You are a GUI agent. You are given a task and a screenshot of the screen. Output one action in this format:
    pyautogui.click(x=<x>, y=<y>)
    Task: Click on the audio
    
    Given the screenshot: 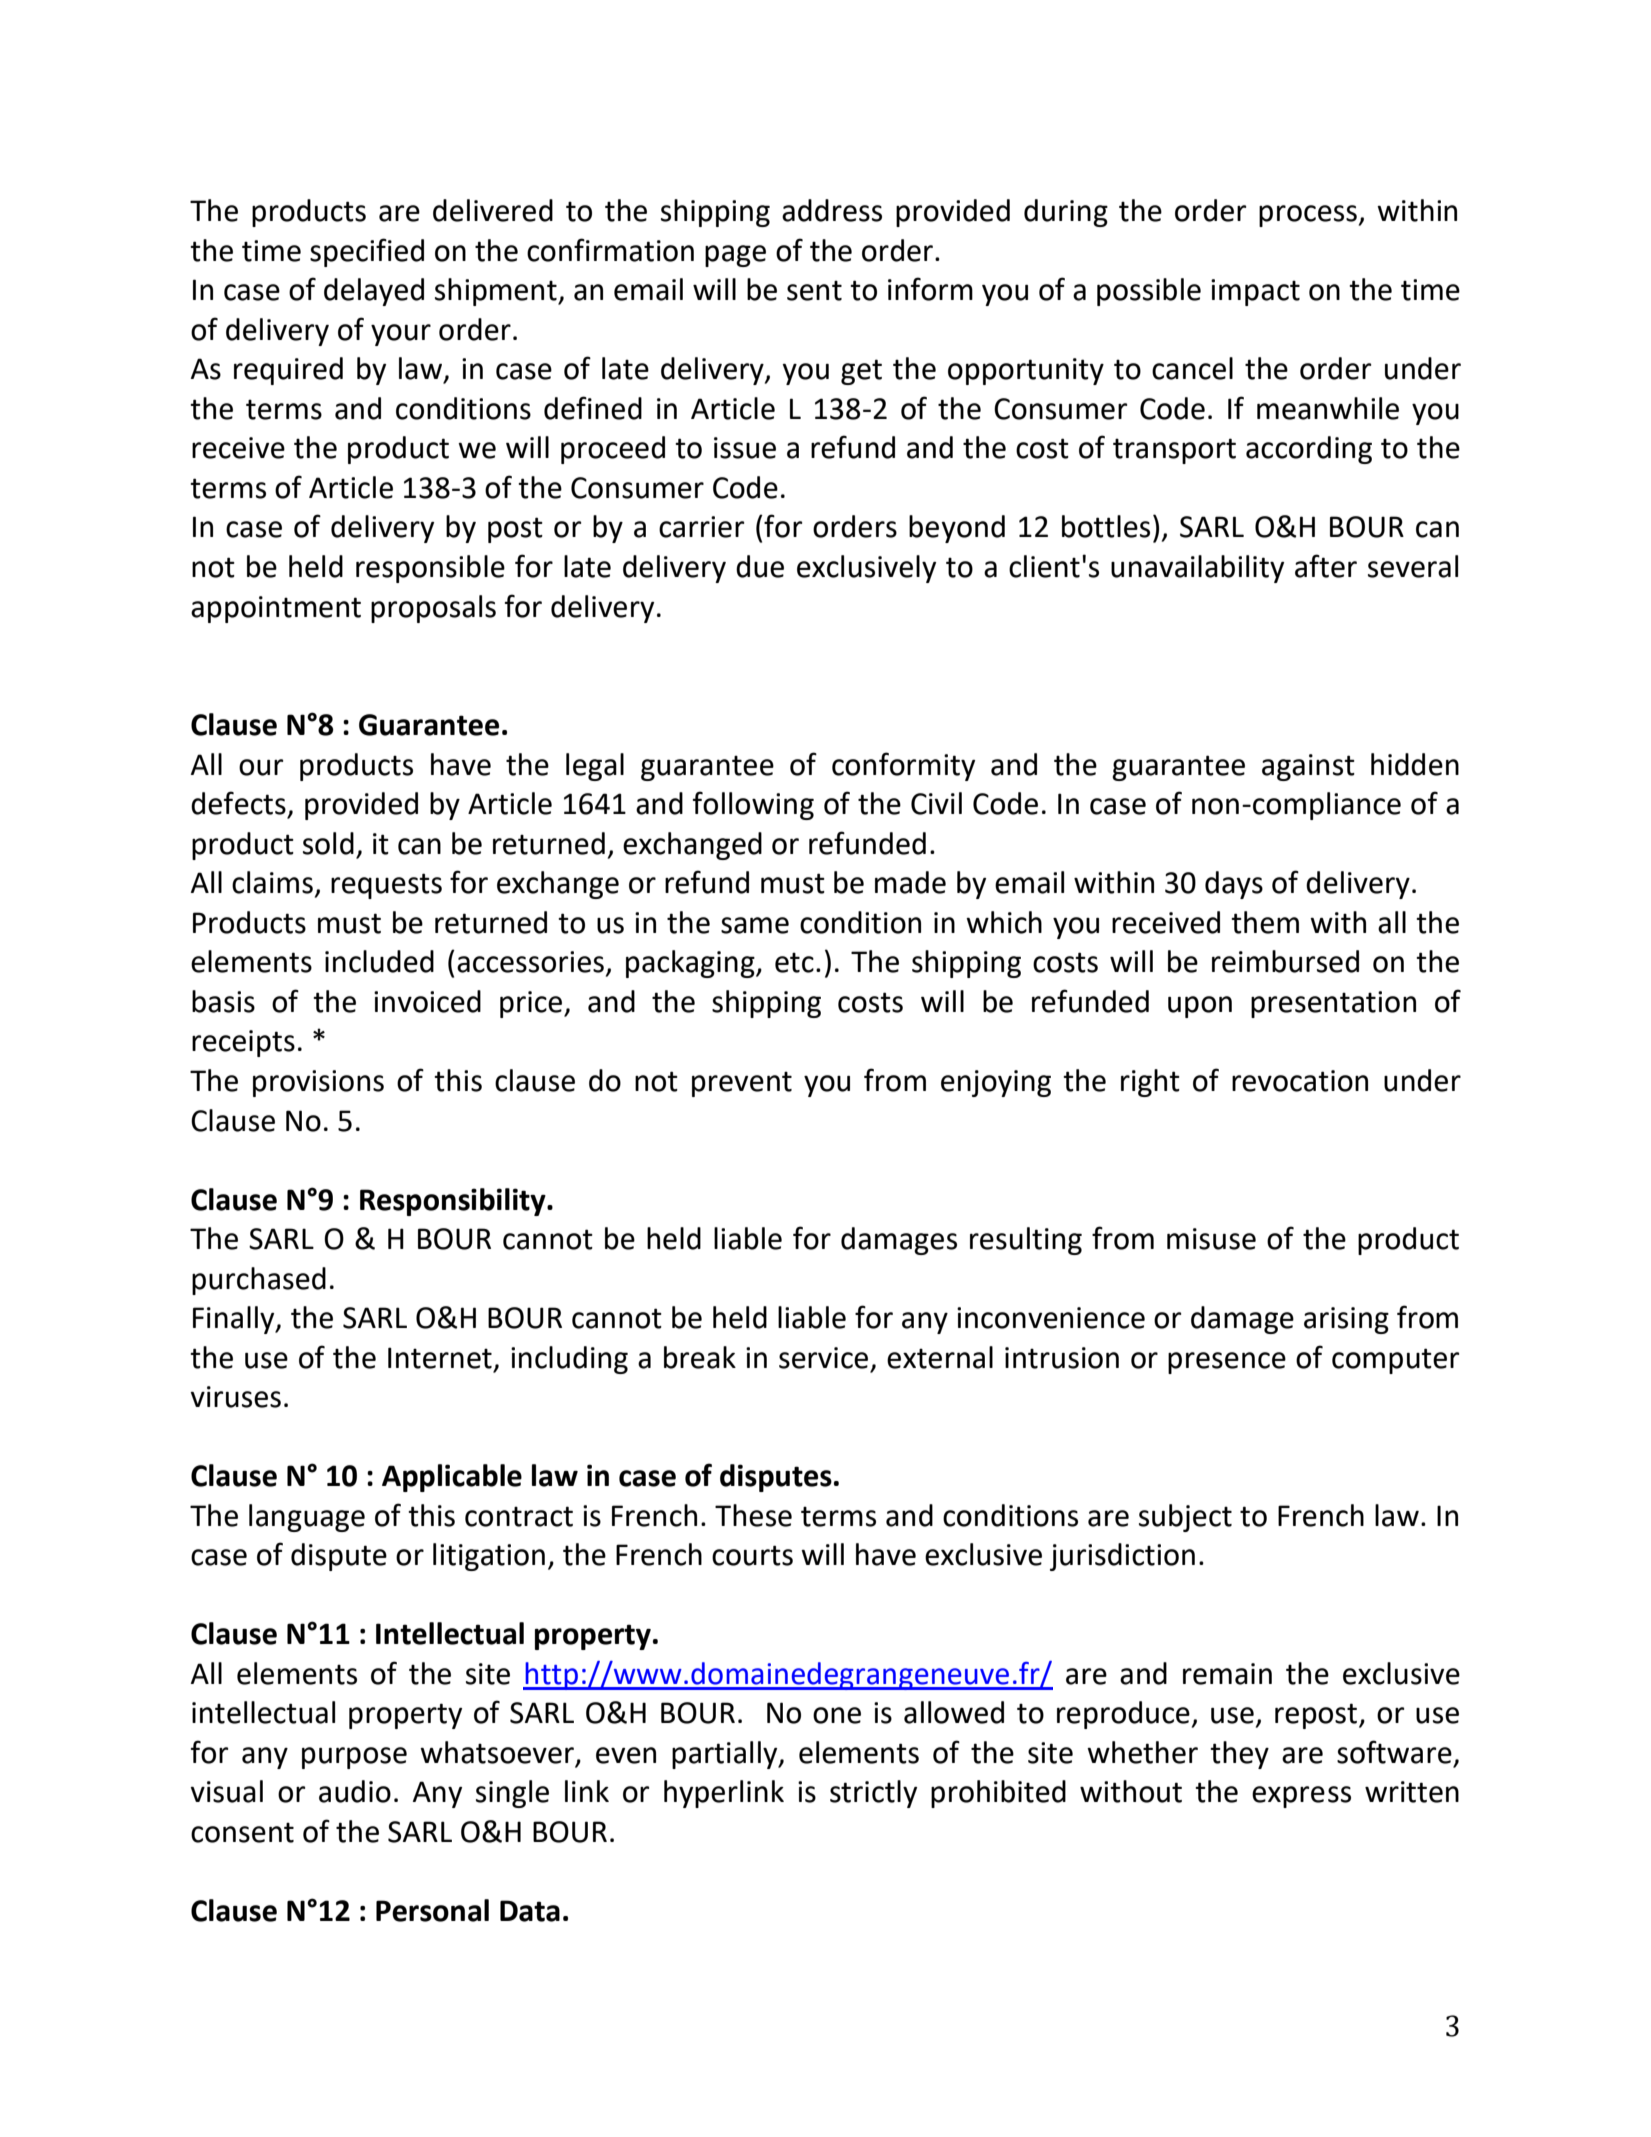 What is the action you would take?
    pyautogui.click(x=355, y=1791)
